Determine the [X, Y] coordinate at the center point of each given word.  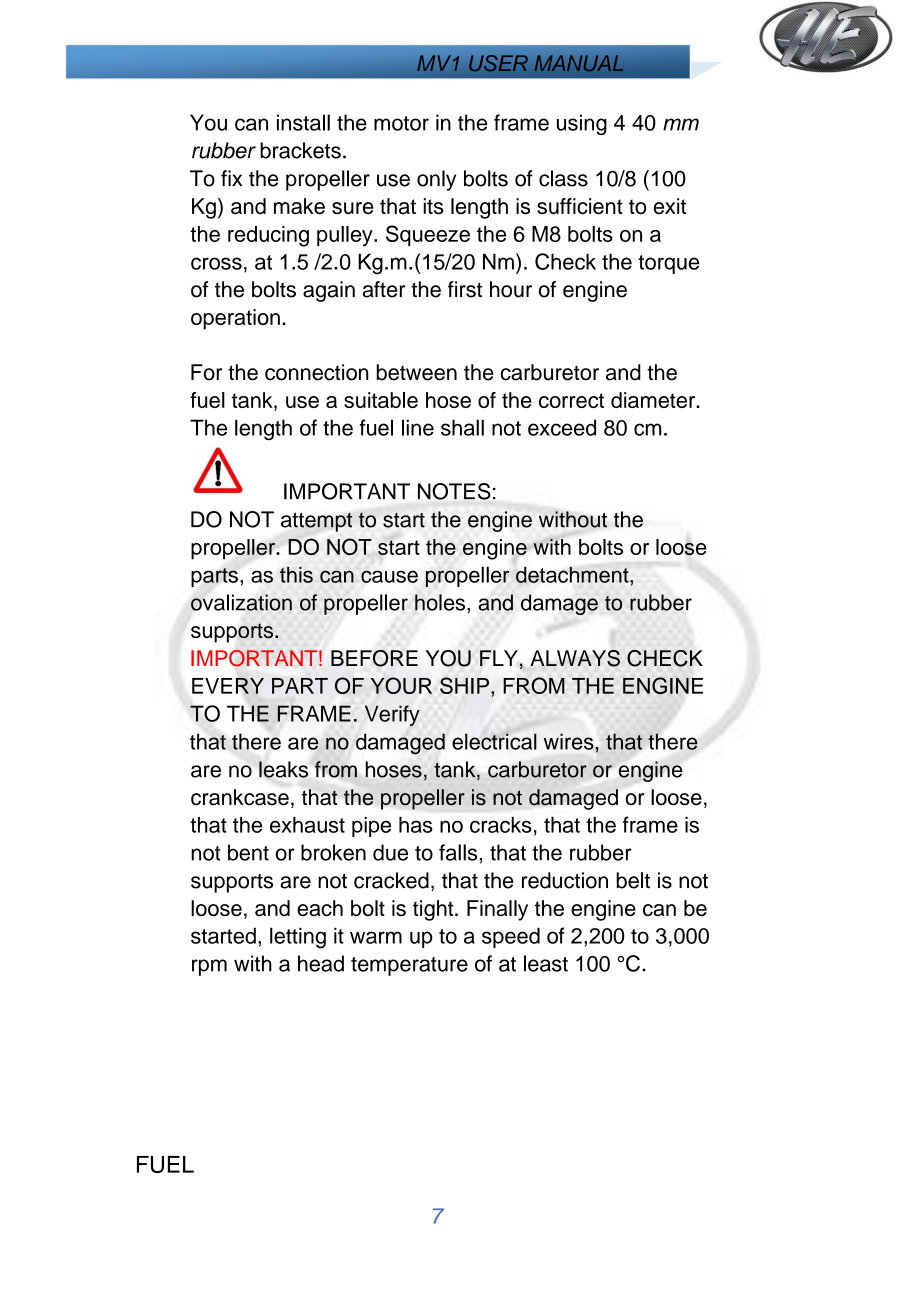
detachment [573, 575]
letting [298, 938]
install [303, 122]
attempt [317, 522]
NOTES [454, 491]
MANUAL [578, 63]
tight [434, 910]
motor [401, 123]
